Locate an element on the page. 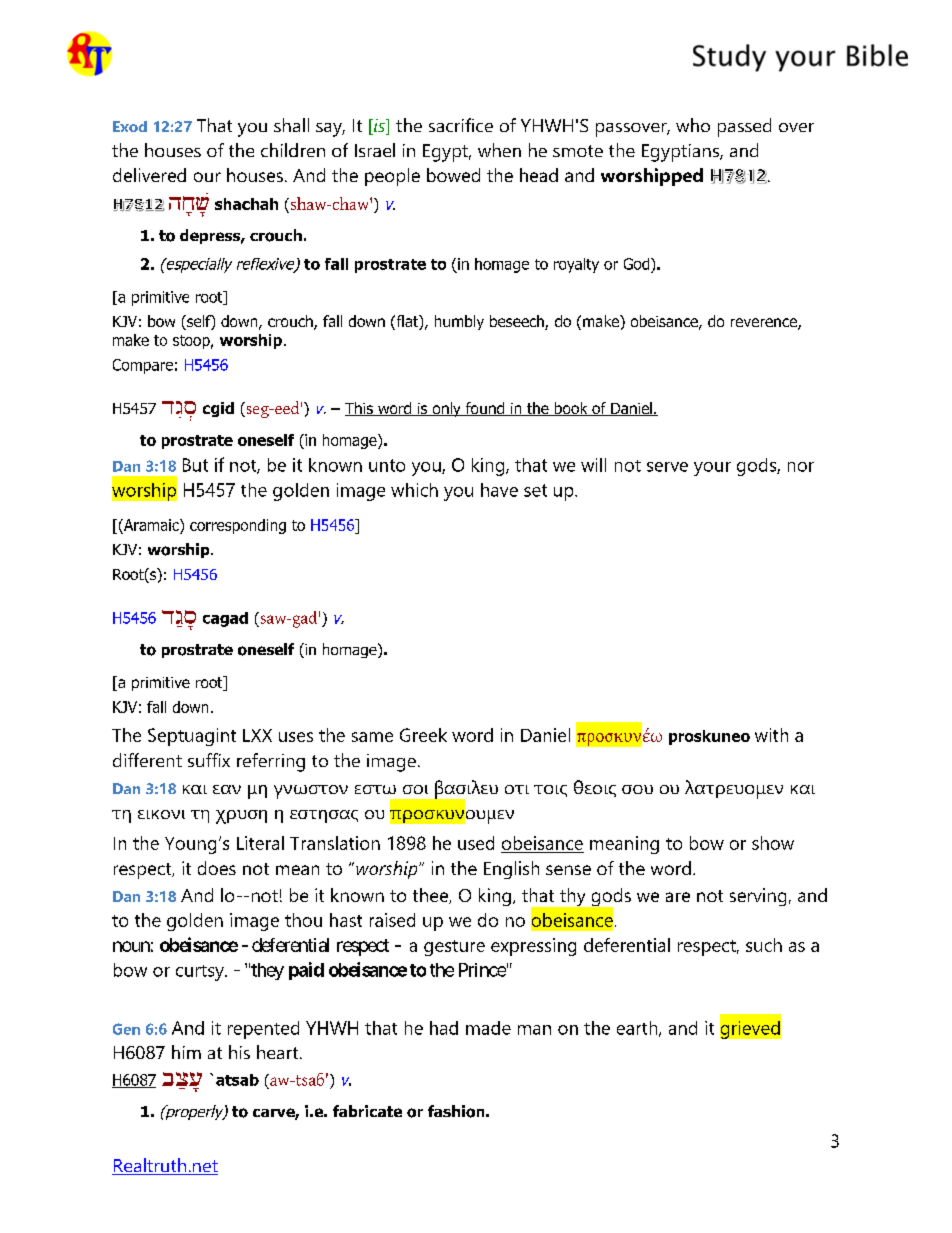 Image resolution: width=952 pixels, height=1233 pixels. delivered is located at coordinates (149, 175).
